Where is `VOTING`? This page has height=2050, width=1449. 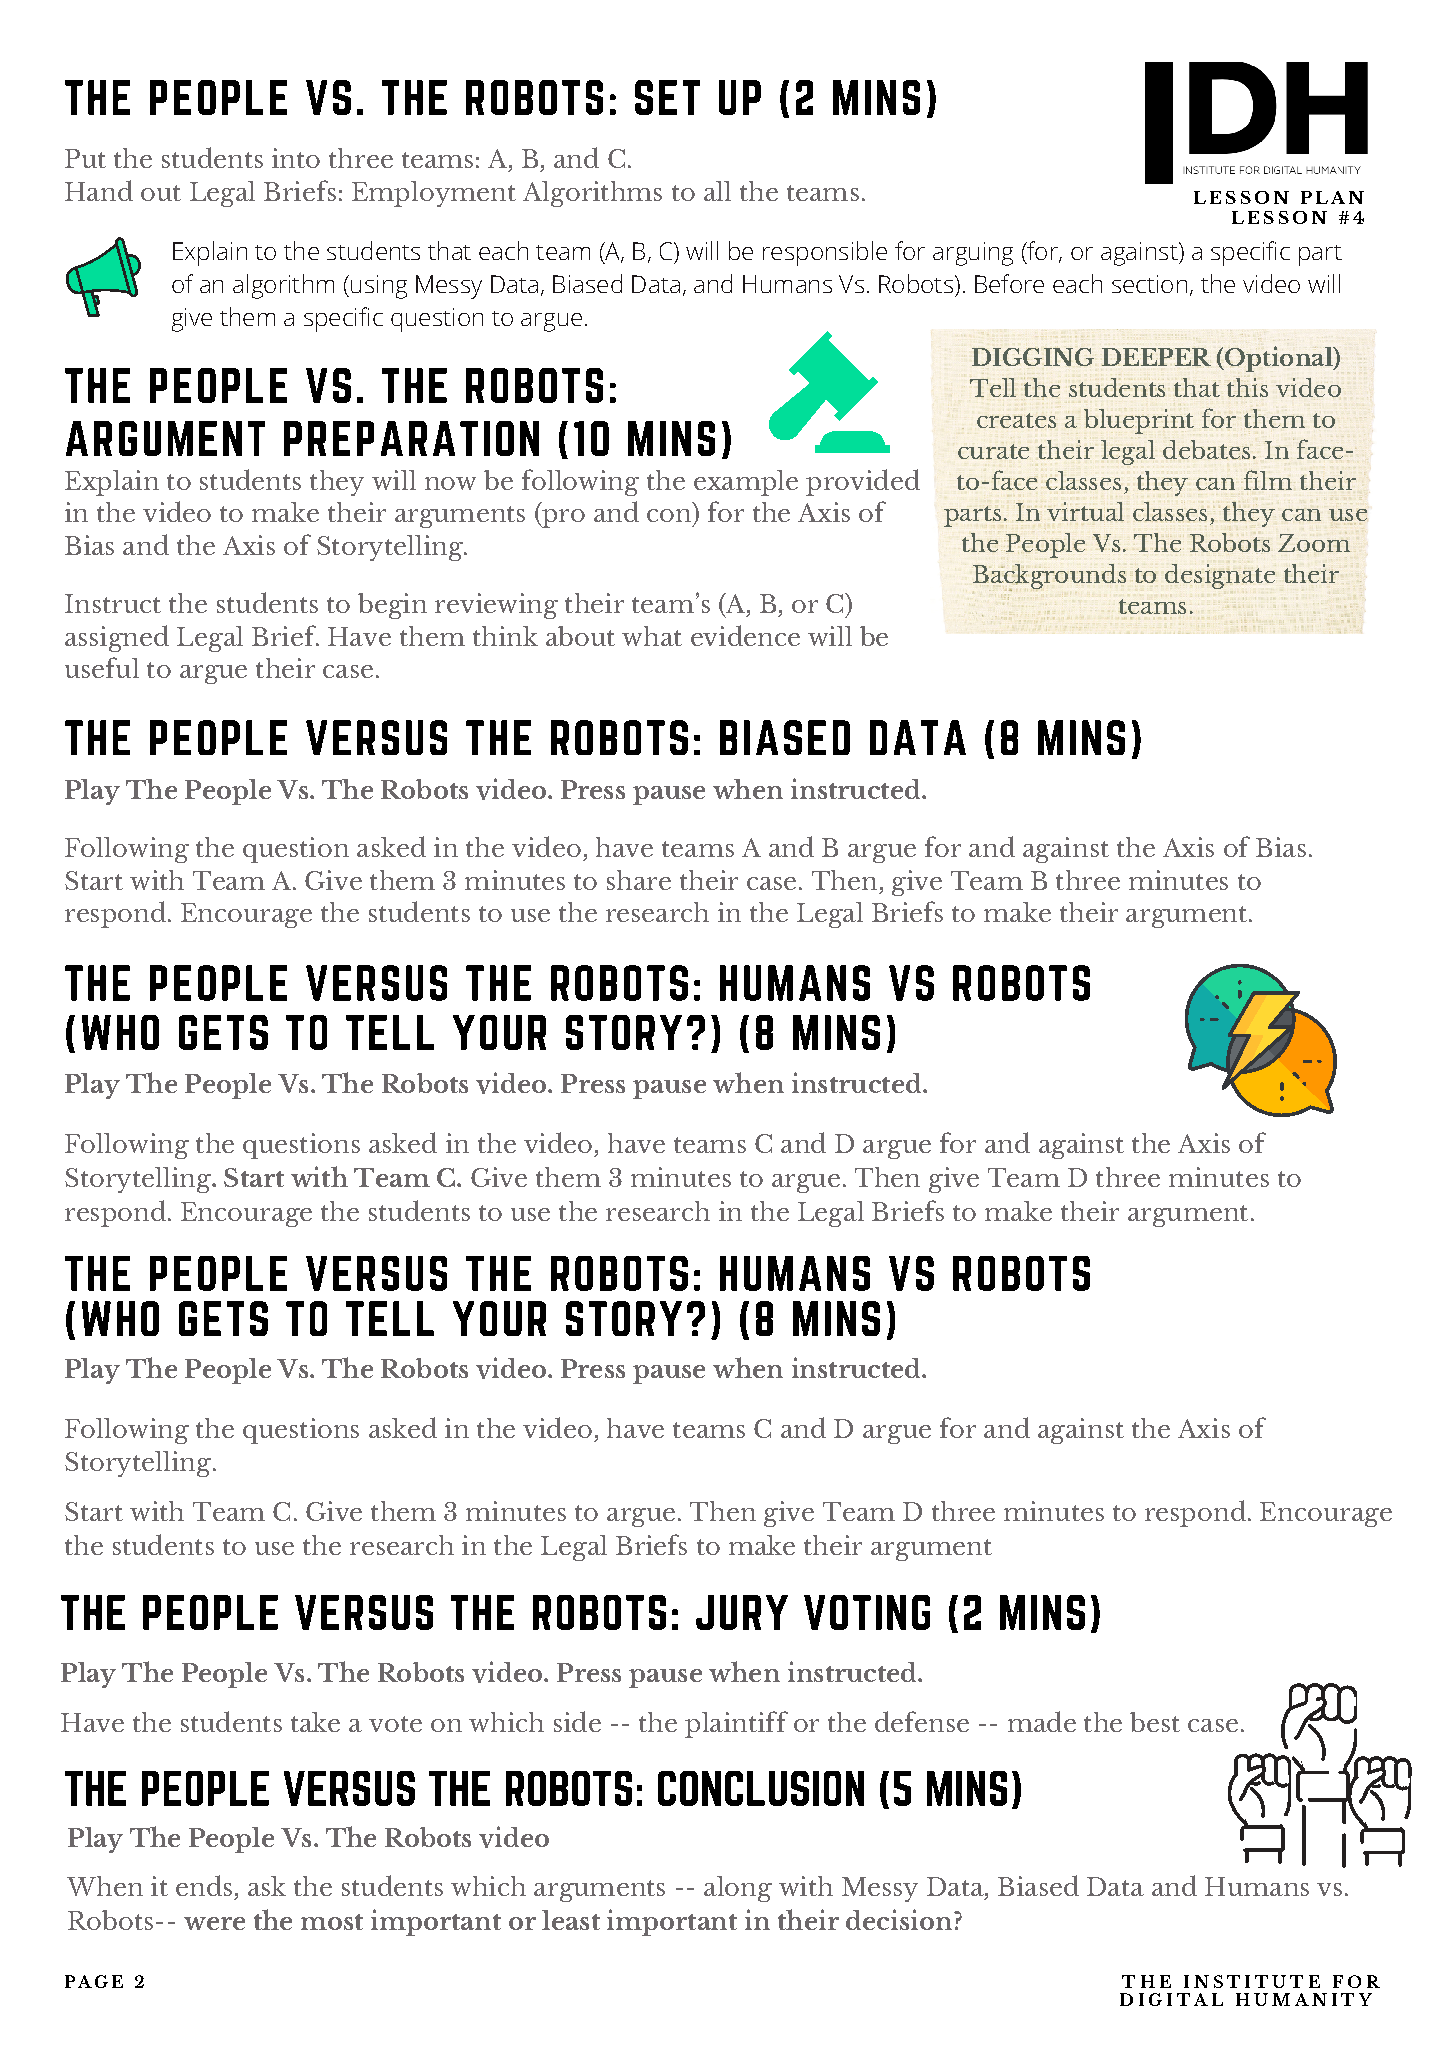
VOTING is located at coordinates (867, 1612).
